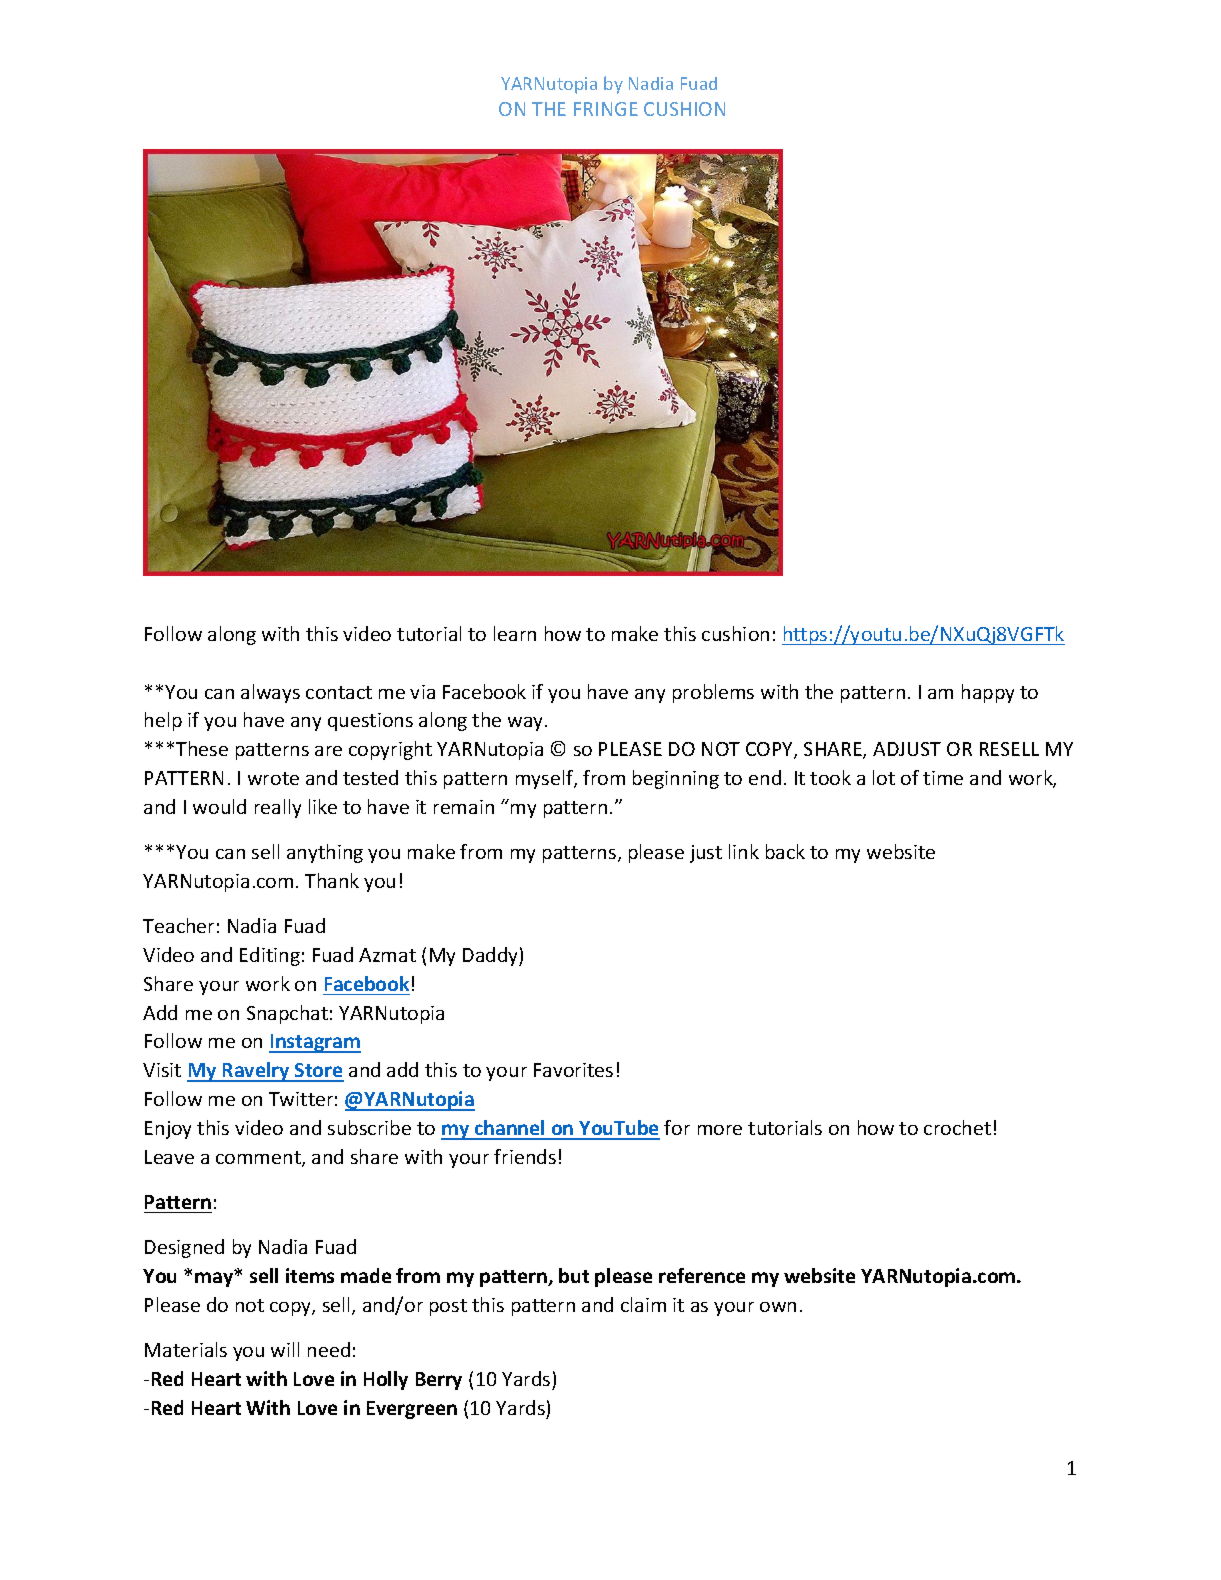  I want to click on beginning, so click(676, 779).
